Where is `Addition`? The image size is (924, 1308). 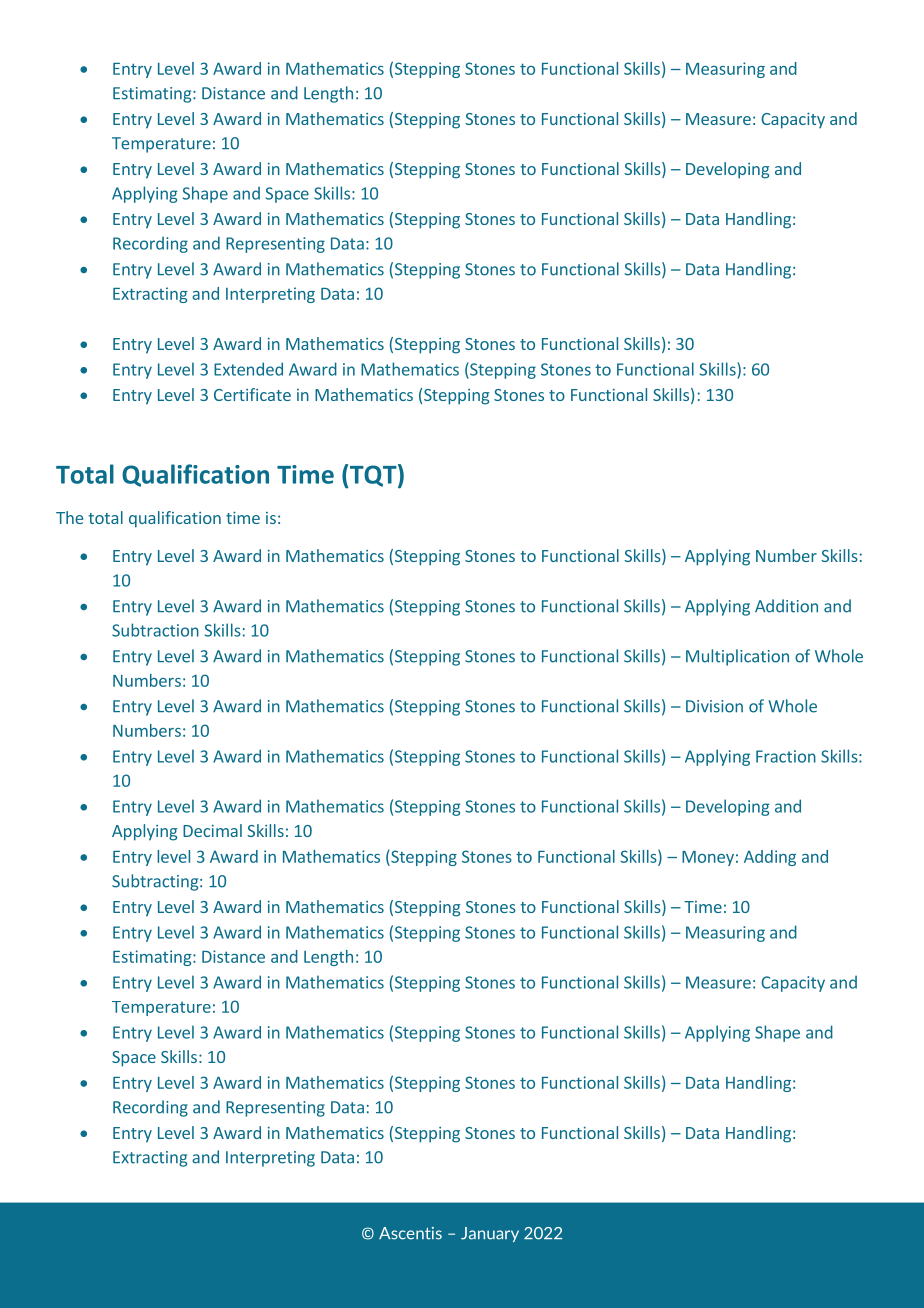
Addition is located at coordinates (786, 606).
